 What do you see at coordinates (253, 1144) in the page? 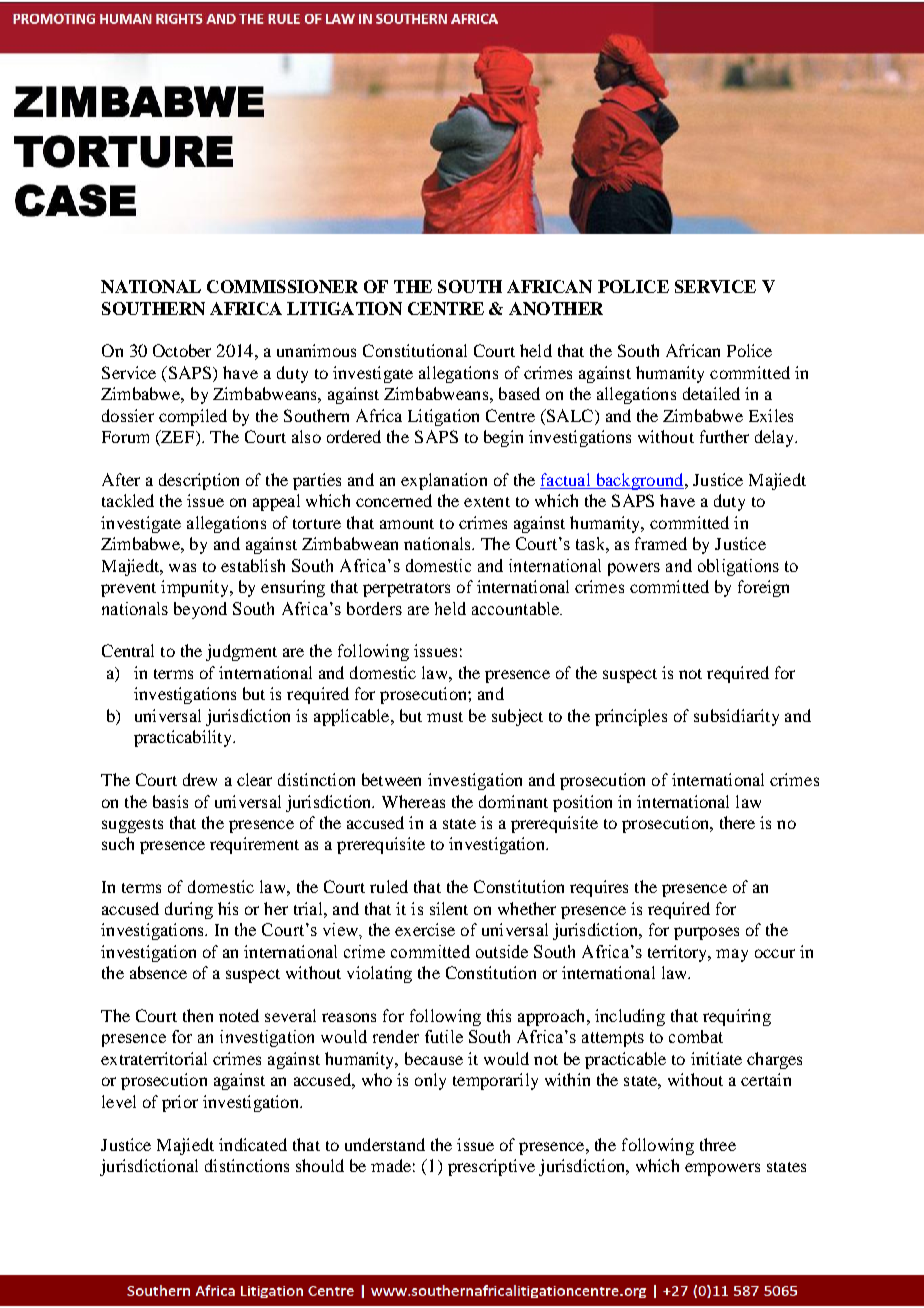
I see `indicated` at bounding box center [253, 1144].
